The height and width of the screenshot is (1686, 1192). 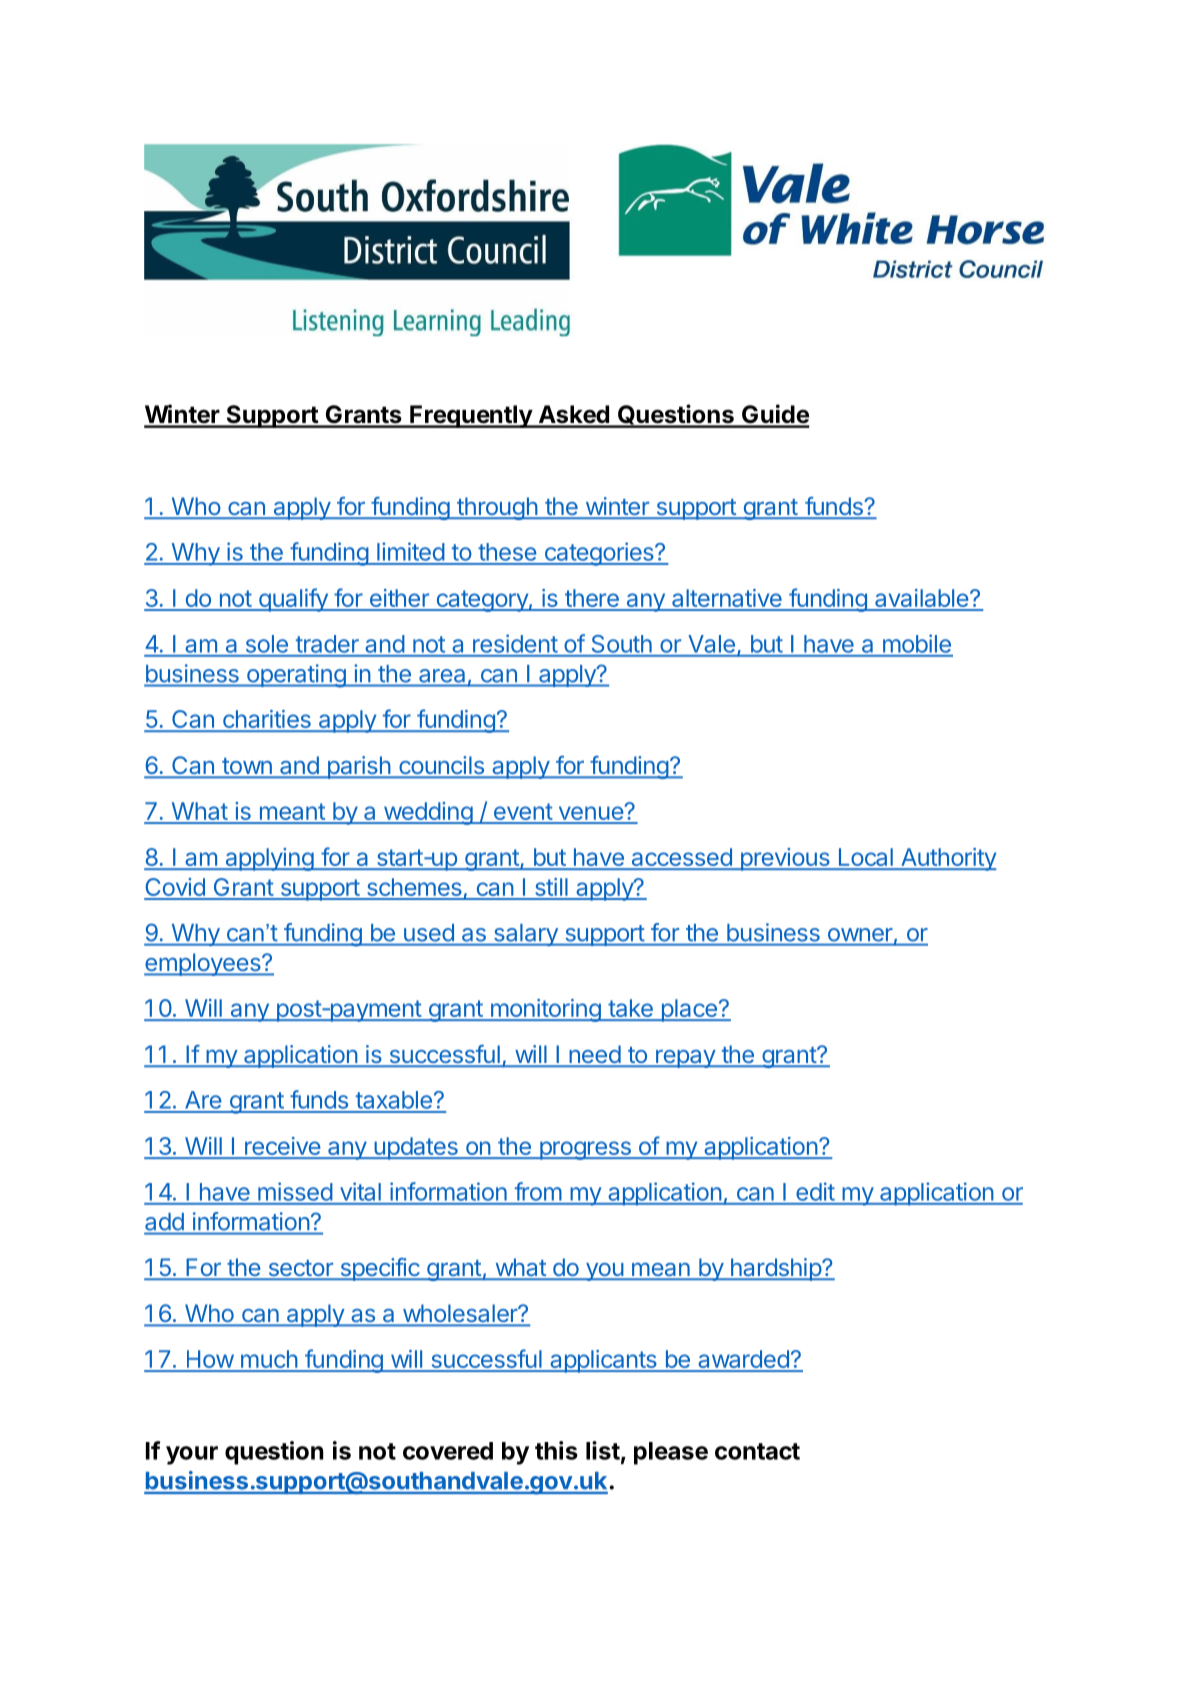 What do you see at coordinates (471, 416) in the screenshot?
I see `Frequently` at bounding box center [471, 416].
